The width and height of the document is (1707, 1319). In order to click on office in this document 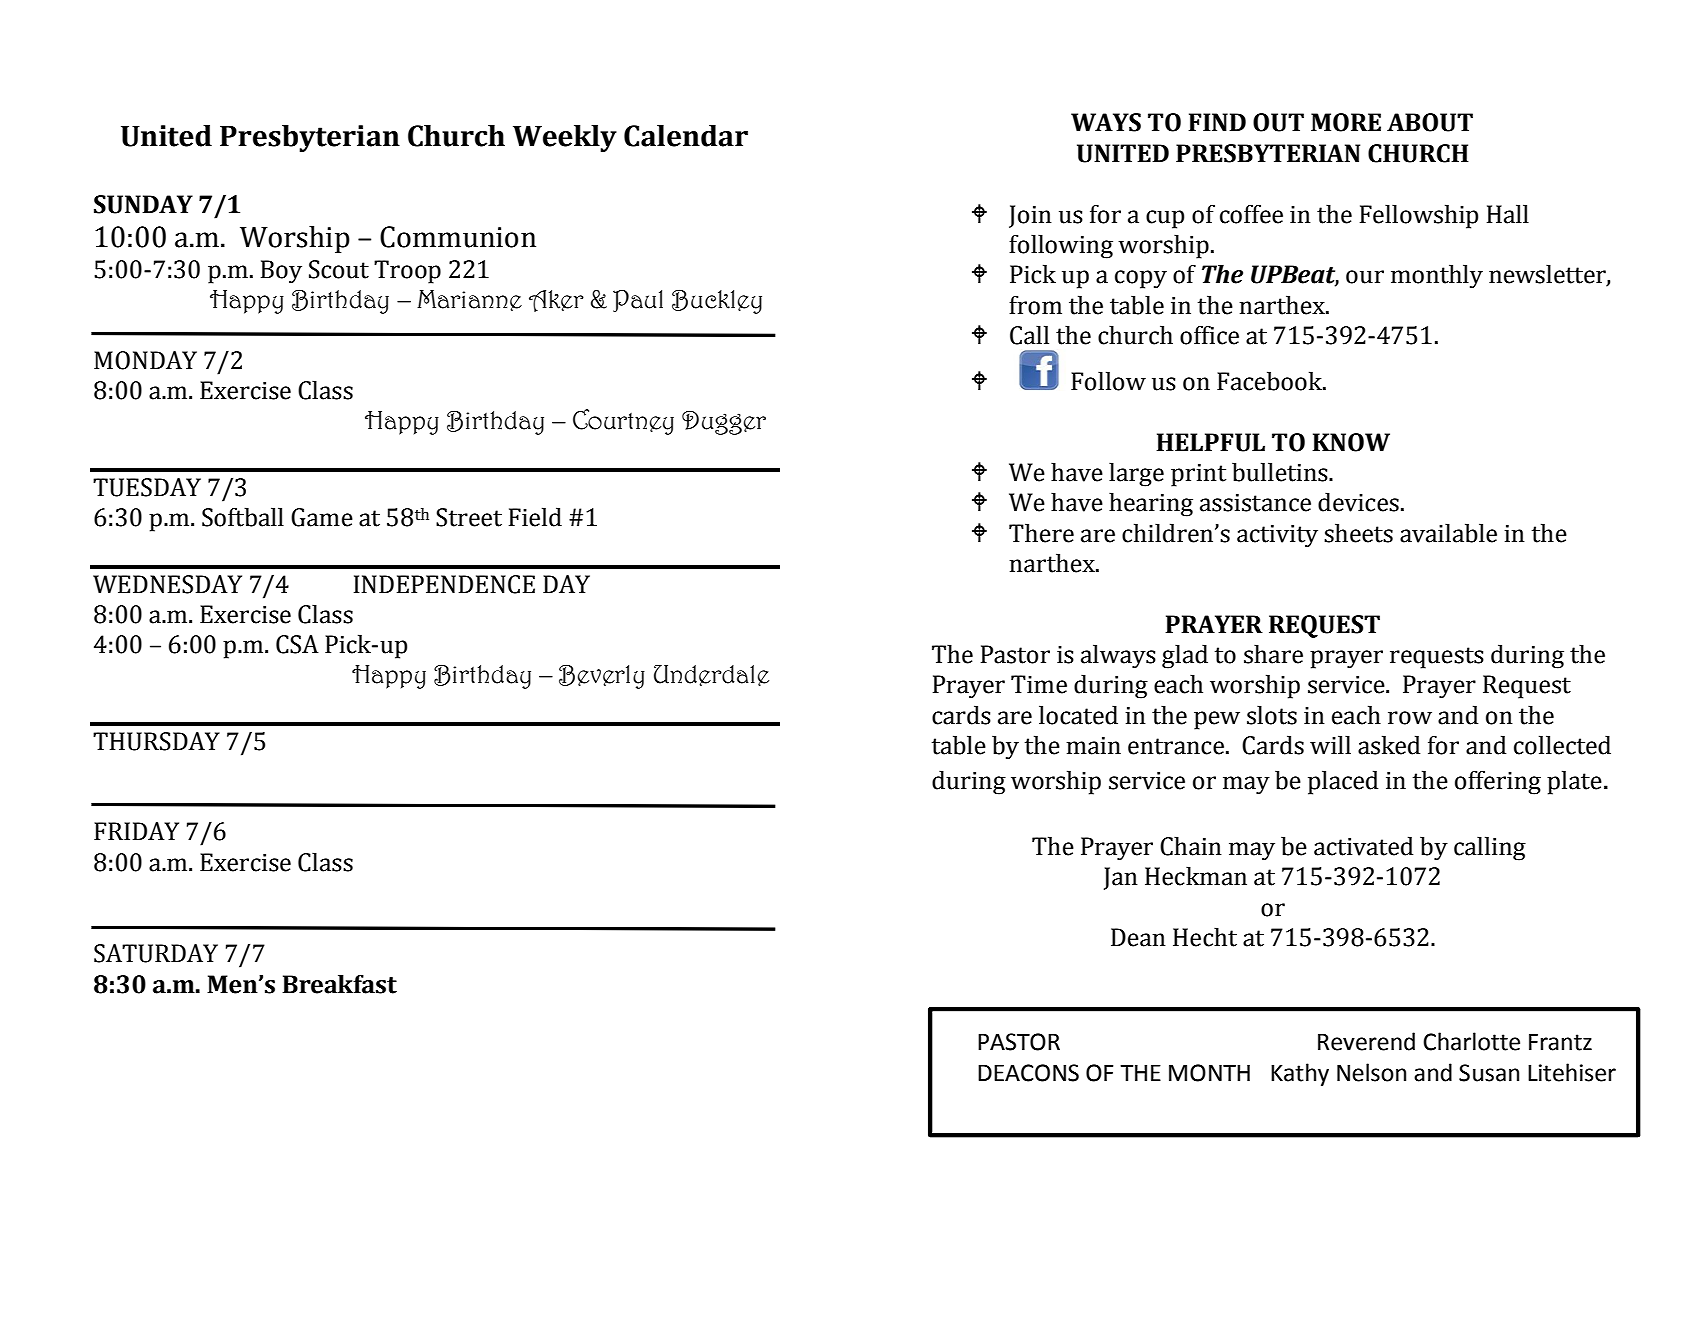, I will do `click(1209, 335)`.
